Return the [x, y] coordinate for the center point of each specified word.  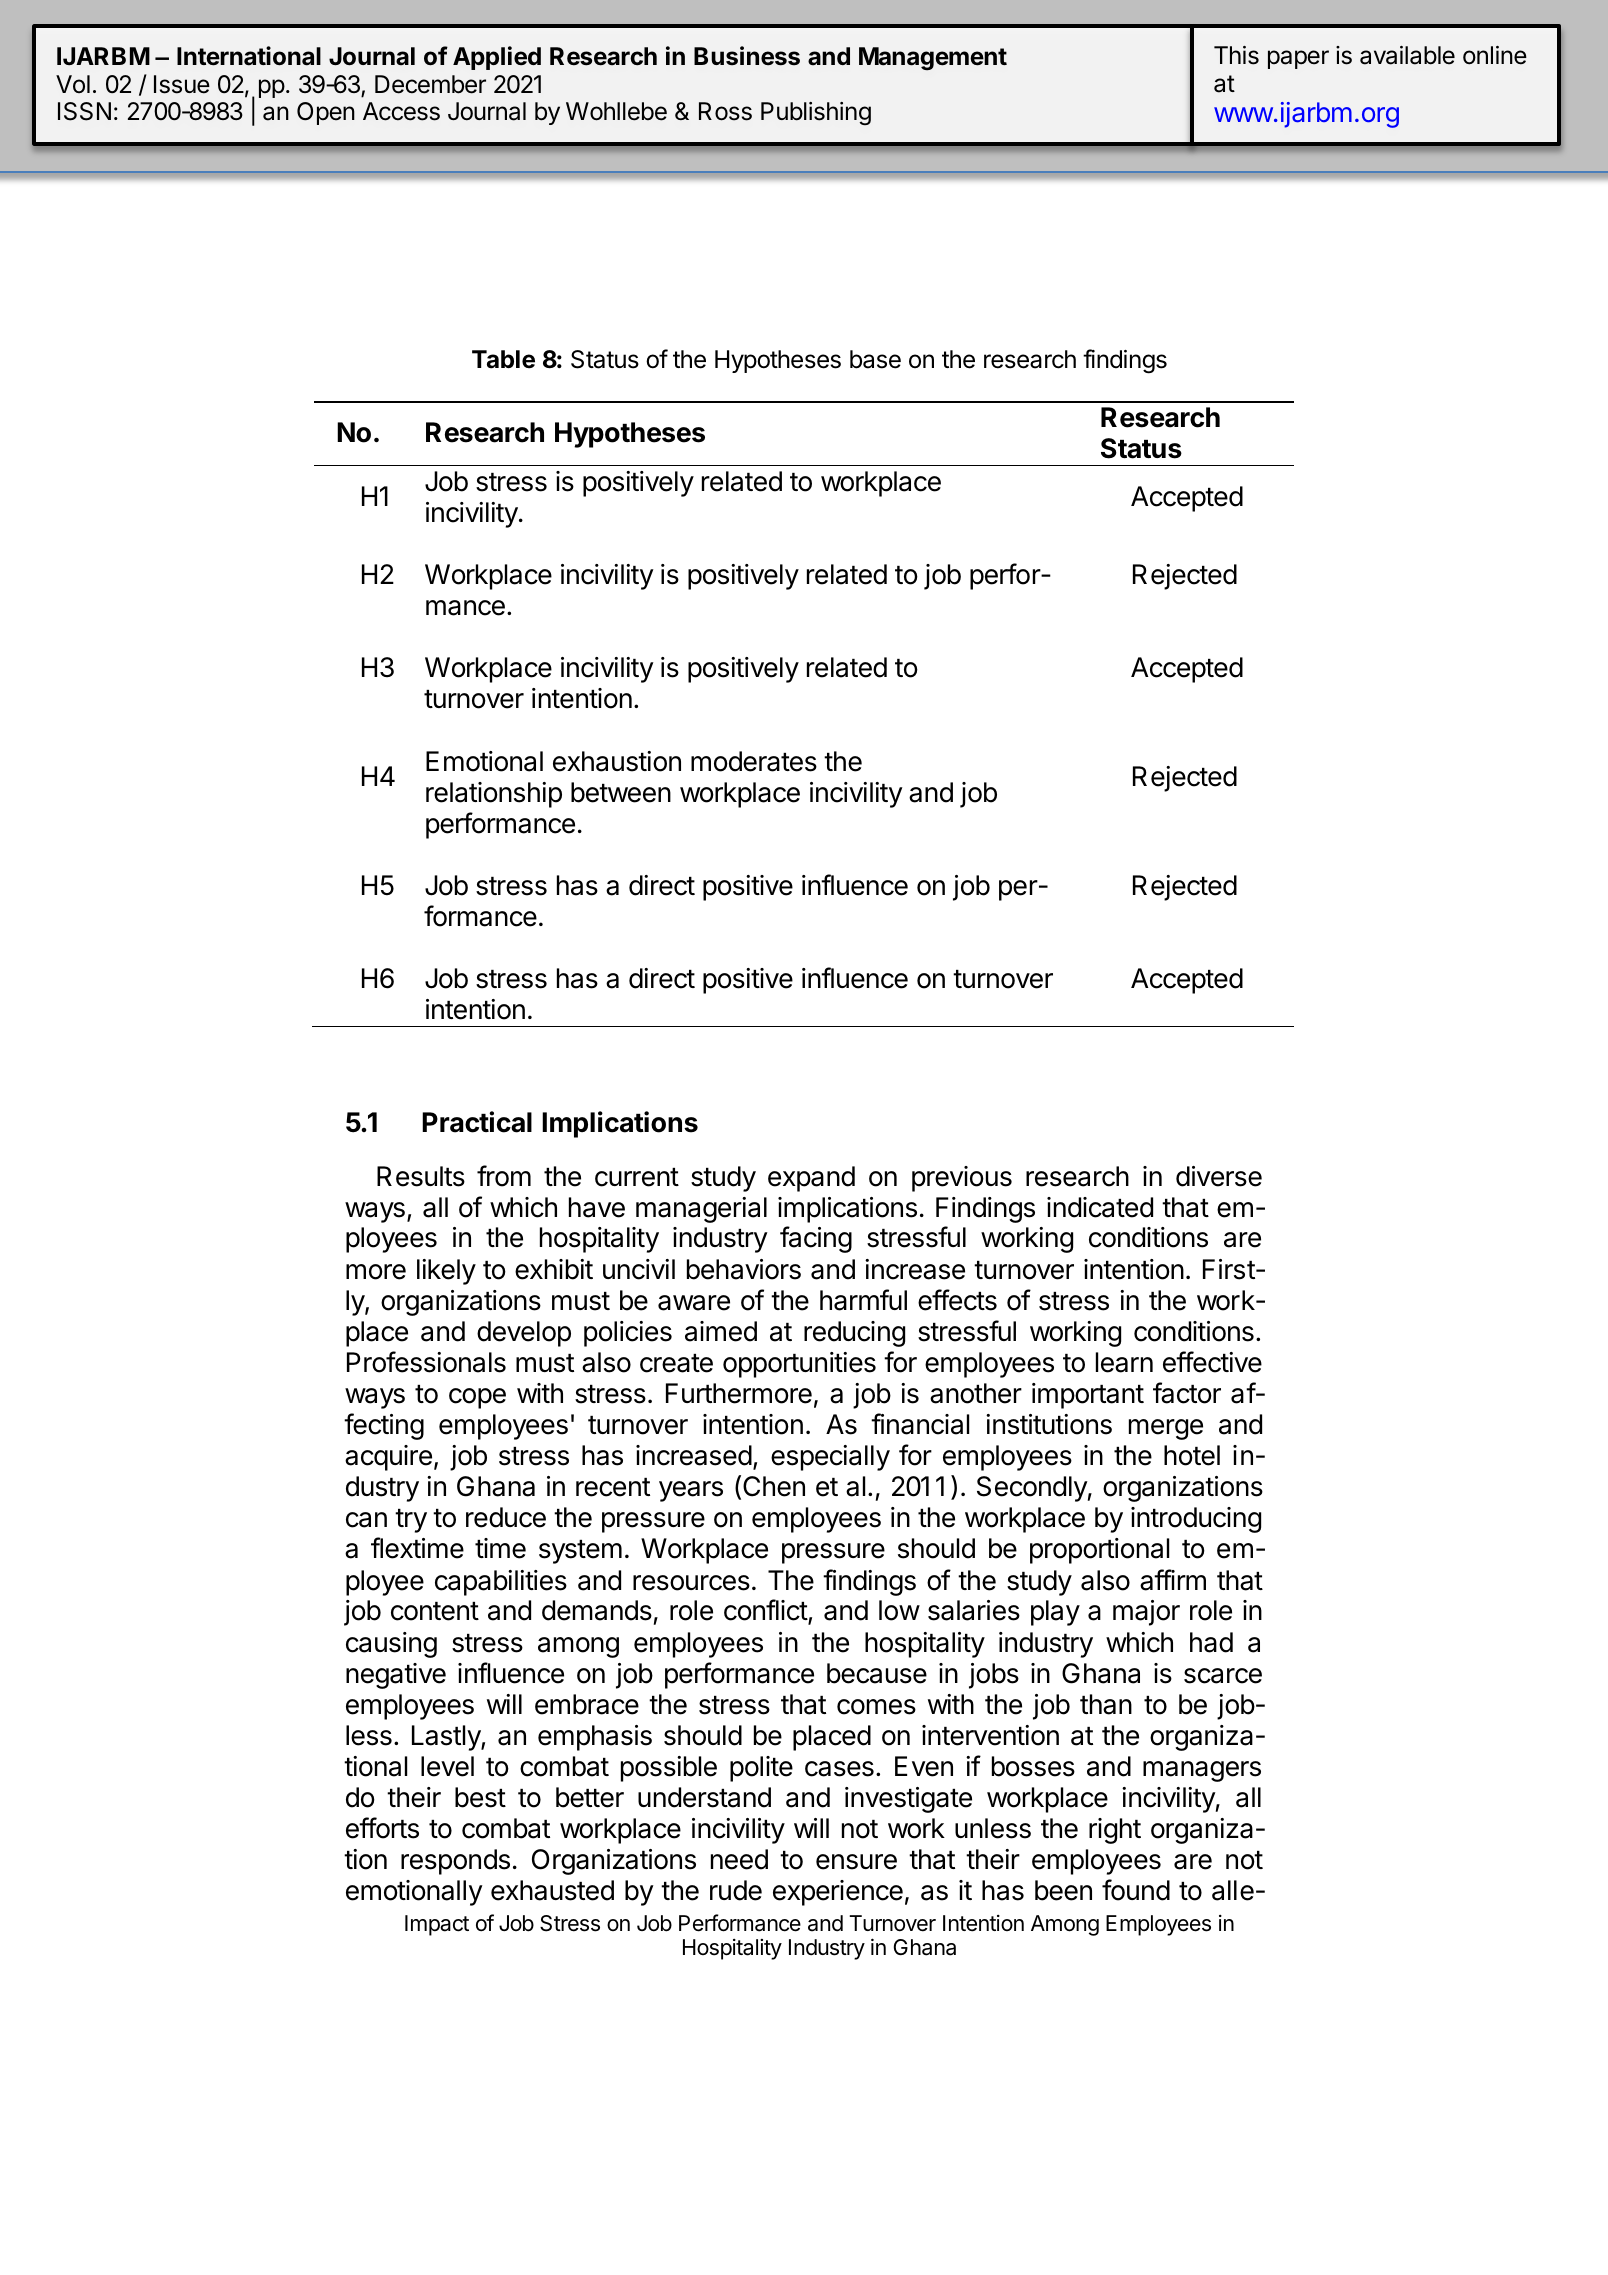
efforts [382, 1828]
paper [1298, 59]
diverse [1219, 1176]
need [739, 1859]
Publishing [816, 114]
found [1136, 1890]
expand [811, 1179]
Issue [182, 84]
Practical [477, 1122]
